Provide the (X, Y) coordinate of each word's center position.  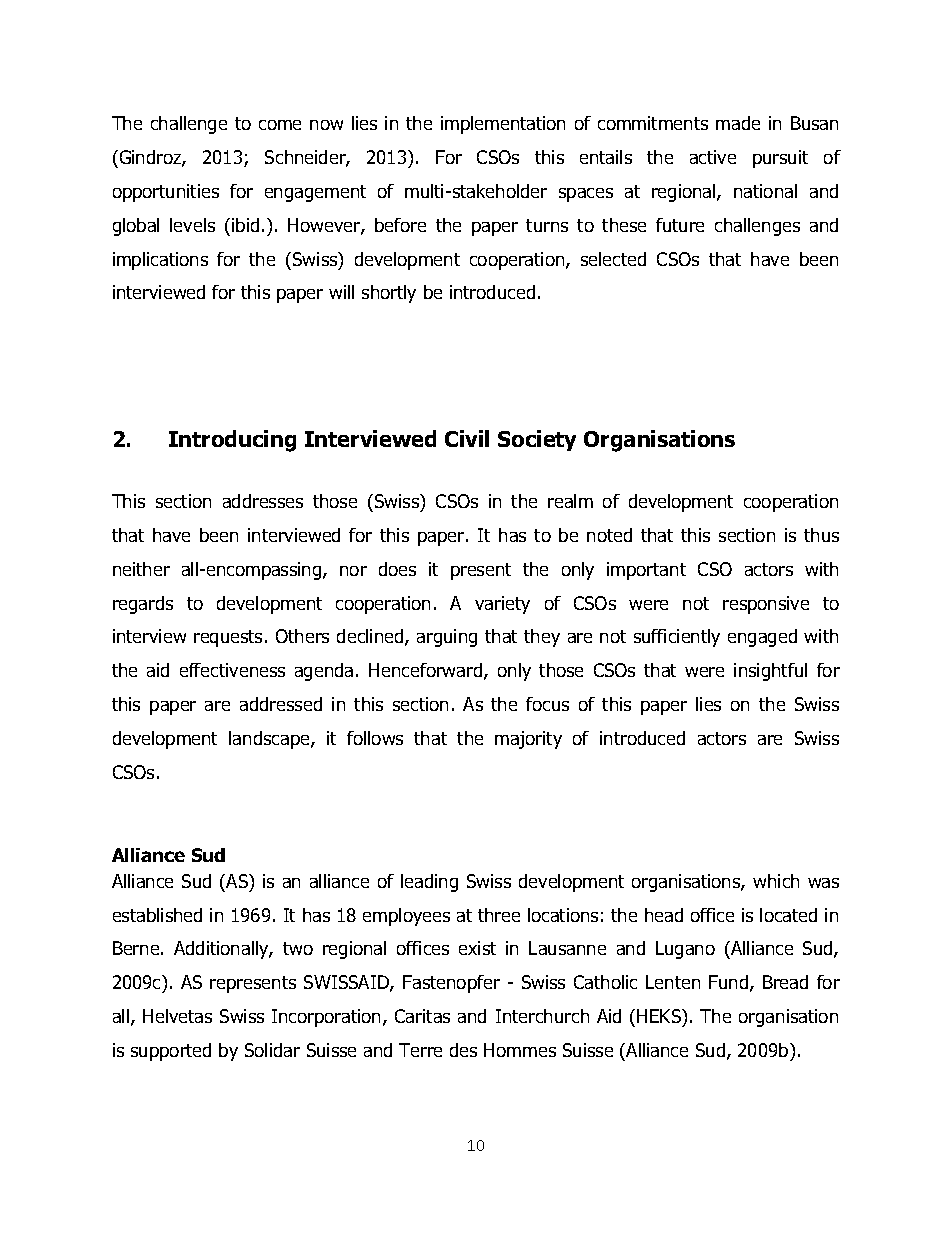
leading (429, 883)
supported (171, 1052)
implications (160, 261)
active (713, 157)
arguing (447, 638)
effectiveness (232, 670)
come (280, 125)
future (680, 225)
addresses (263, 501)
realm (570, 501)
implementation (503, 125)
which (776, 881)
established (157, 915)
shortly (389, 294)
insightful (770, 672)
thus (821, 535)
